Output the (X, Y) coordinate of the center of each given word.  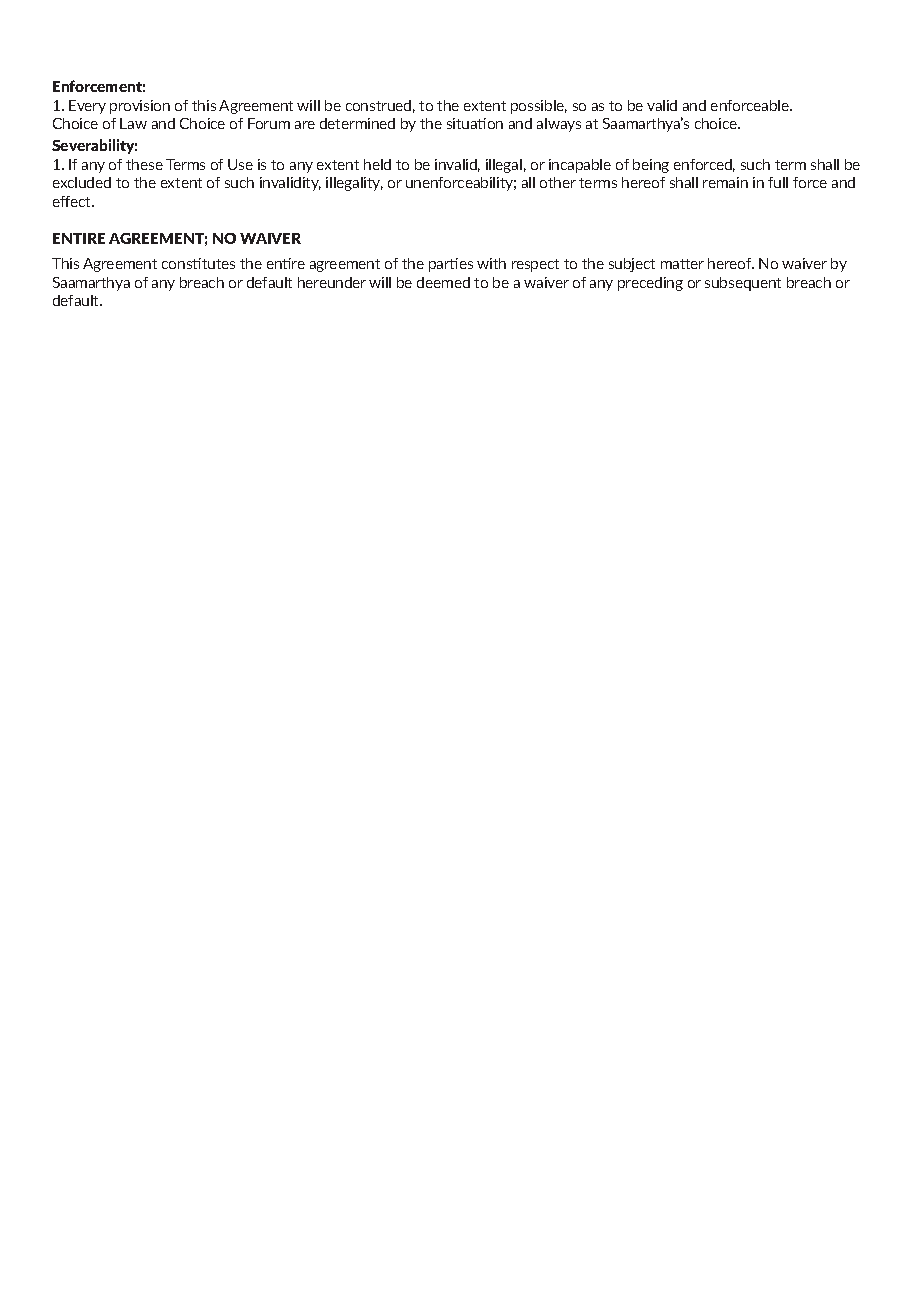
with (491, 263)
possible (539, 107)
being (651, 166)
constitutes (198, 263)
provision (140, 107)
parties (451, 265)
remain (725, 182)
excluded (82, 182)
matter (682, 264)
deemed (443, 282)
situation (475, 123)
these (144, 164)
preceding (650, 284)
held (377, 164)
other (558, 182)
